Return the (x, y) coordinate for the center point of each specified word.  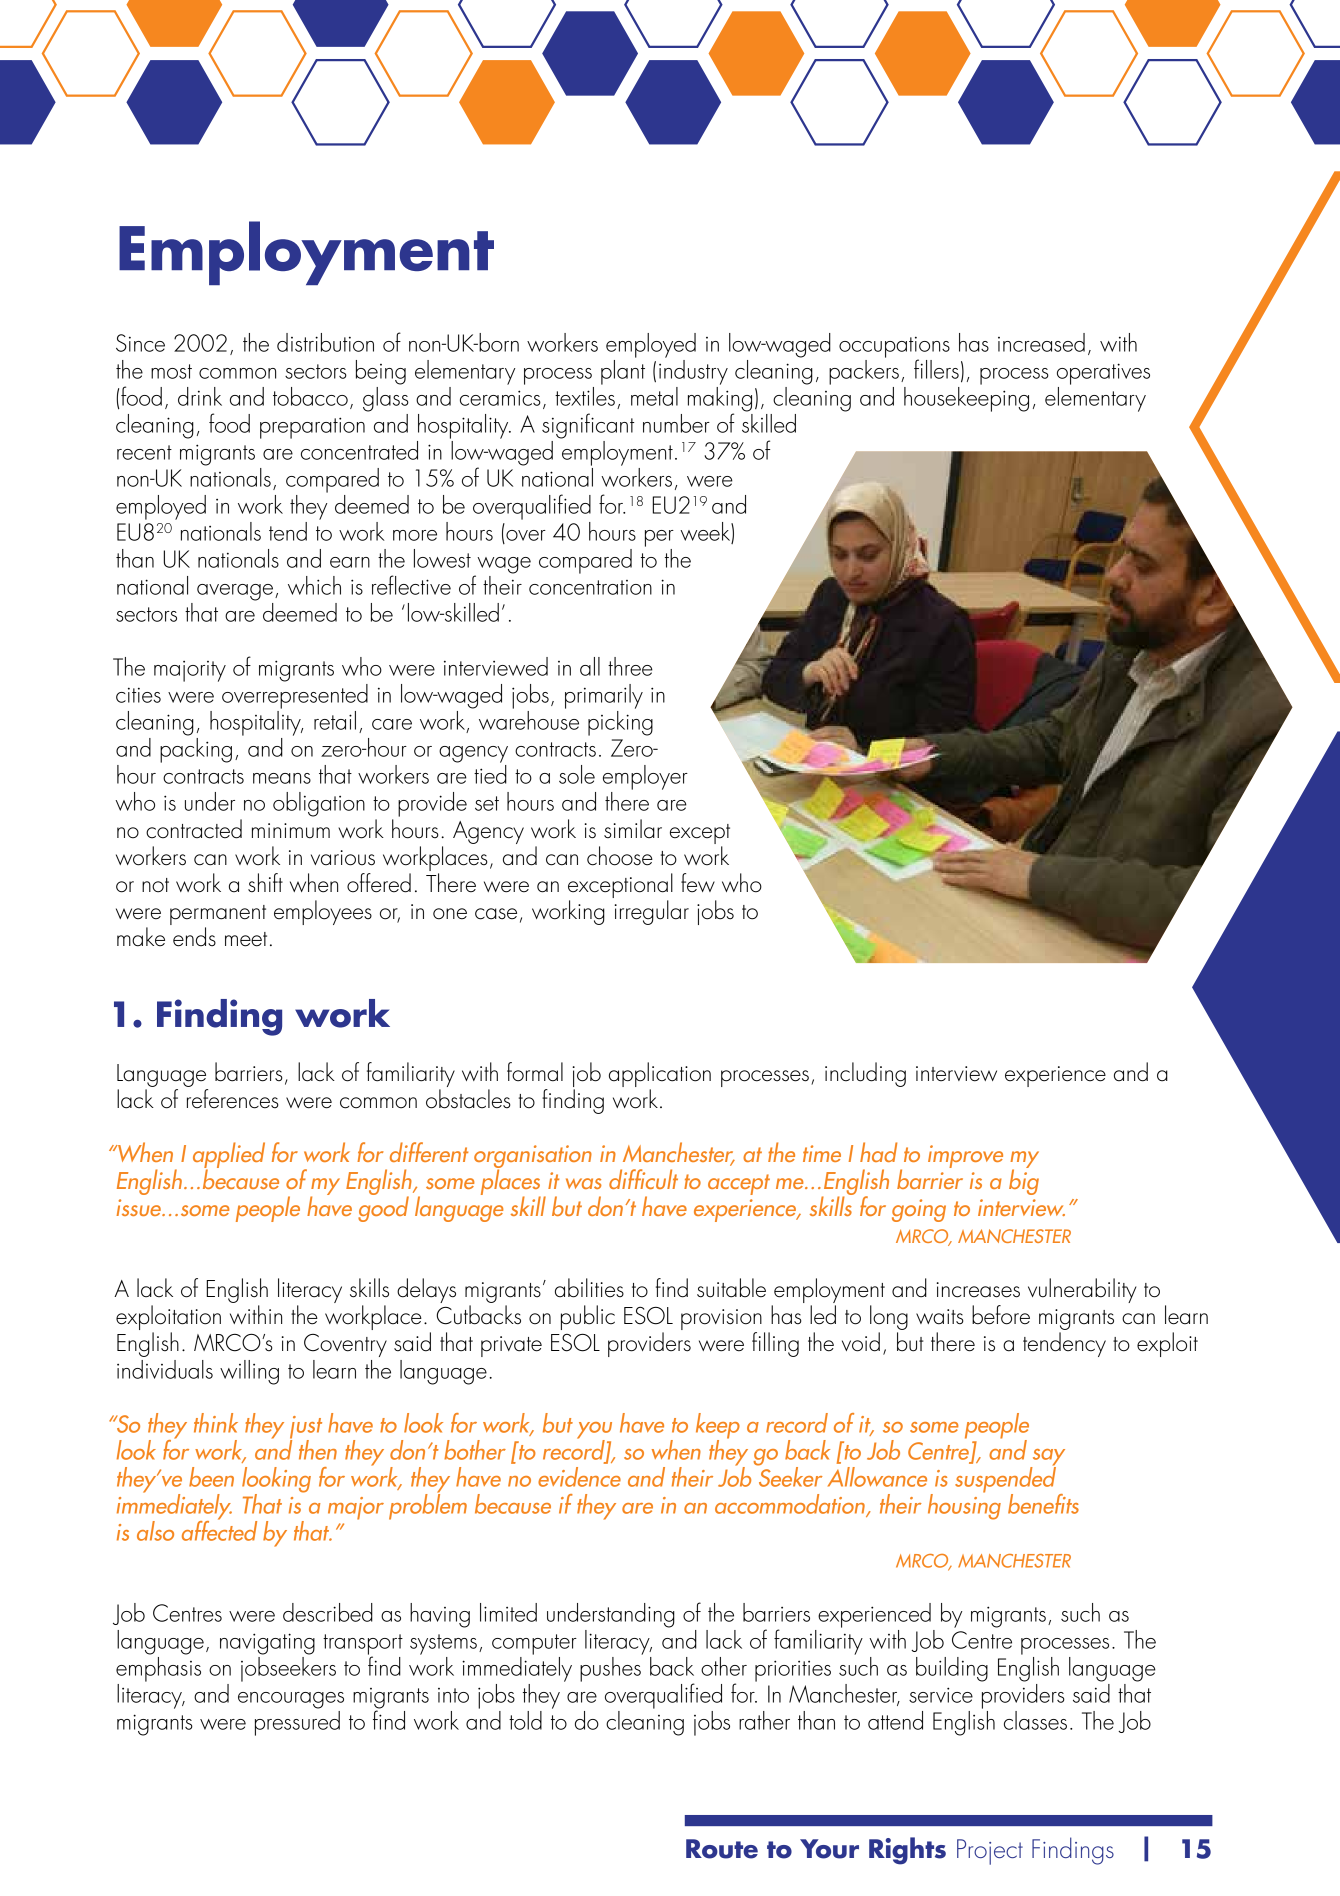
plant (623, 371)
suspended (1005, 1479)
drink (200, 396)
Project (990, 1852)
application (660, 1076)
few (698, 882)
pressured (297, 1723)
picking (620, 723)
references (233, 1099)
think (216, 1423)
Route (722, 1849)
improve (965, 1156)
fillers (936, 369)
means (282, 778)
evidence (579, 1477)
